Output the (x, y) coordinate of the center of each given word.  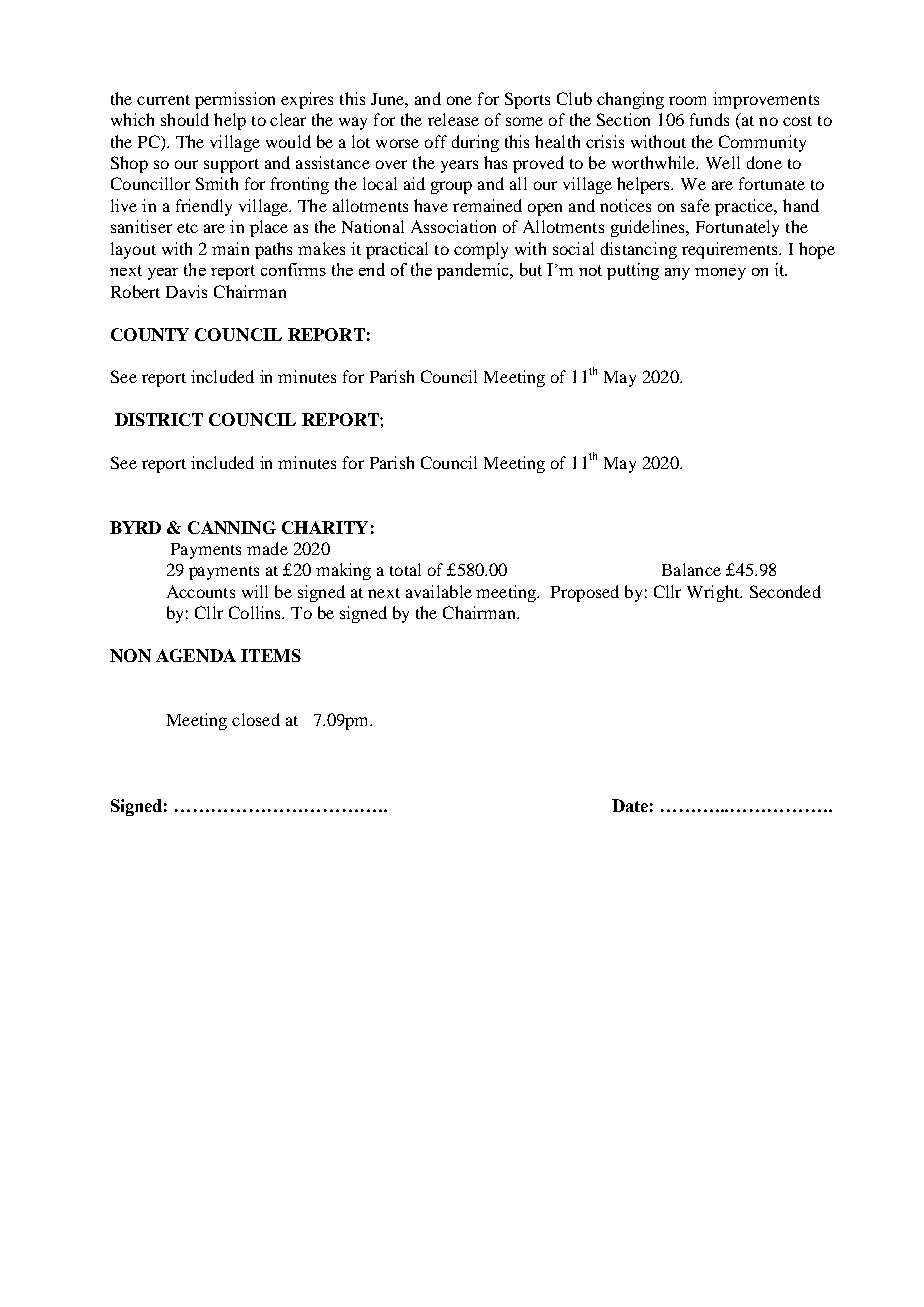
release (453, 119)
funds (709, 119)
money (720, 274)
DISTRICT (159, 419)
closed (256, 719)
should (185, 119)
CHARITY (325, 527)
